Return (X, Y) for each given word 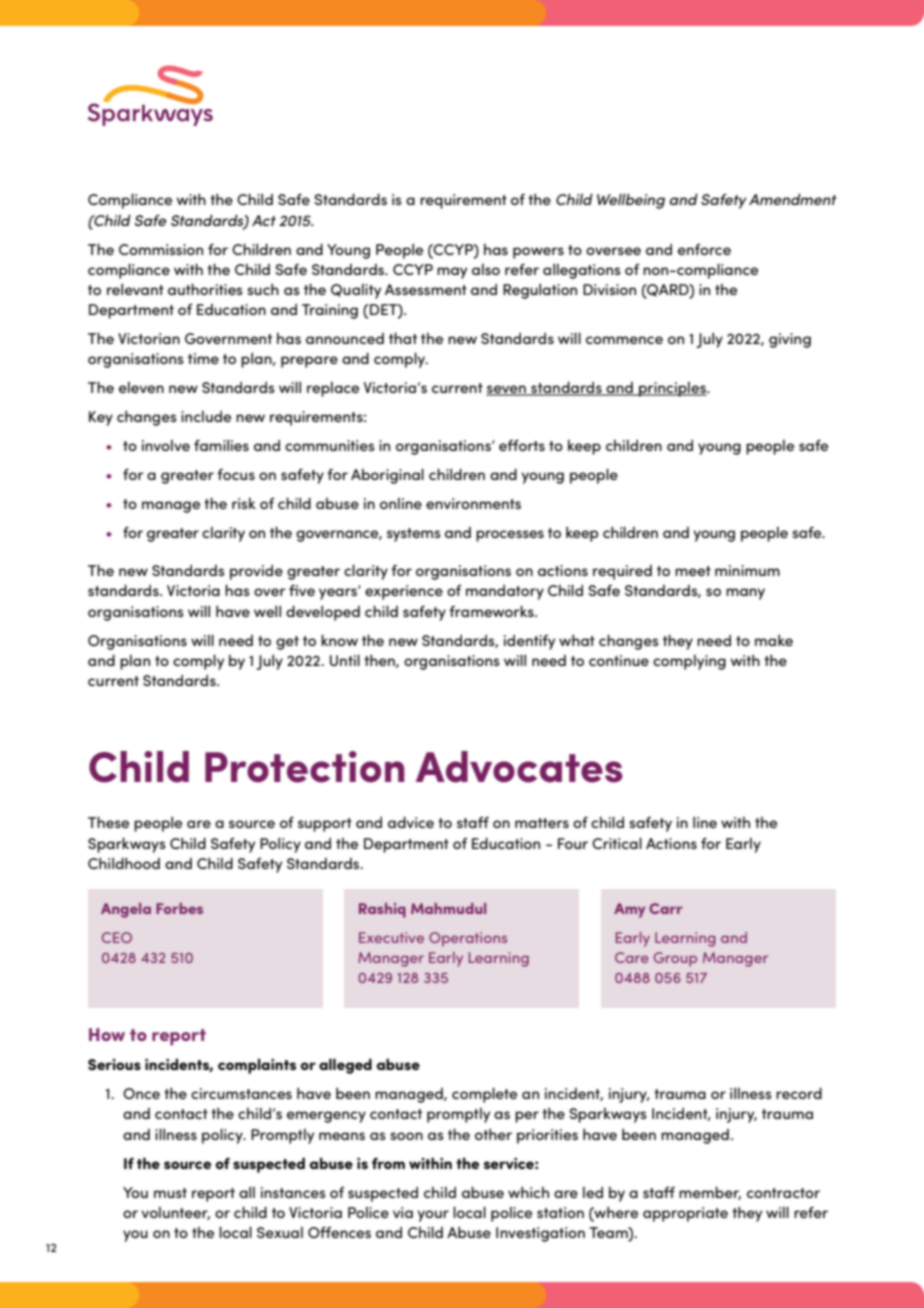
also (486, 269)
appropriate (685, 1214)
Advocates (519, 767)
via (403, 1212)
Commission (161, 249)
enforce (704, 249)
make (774, 640)
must (170, 1193)
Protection (305, 767)
